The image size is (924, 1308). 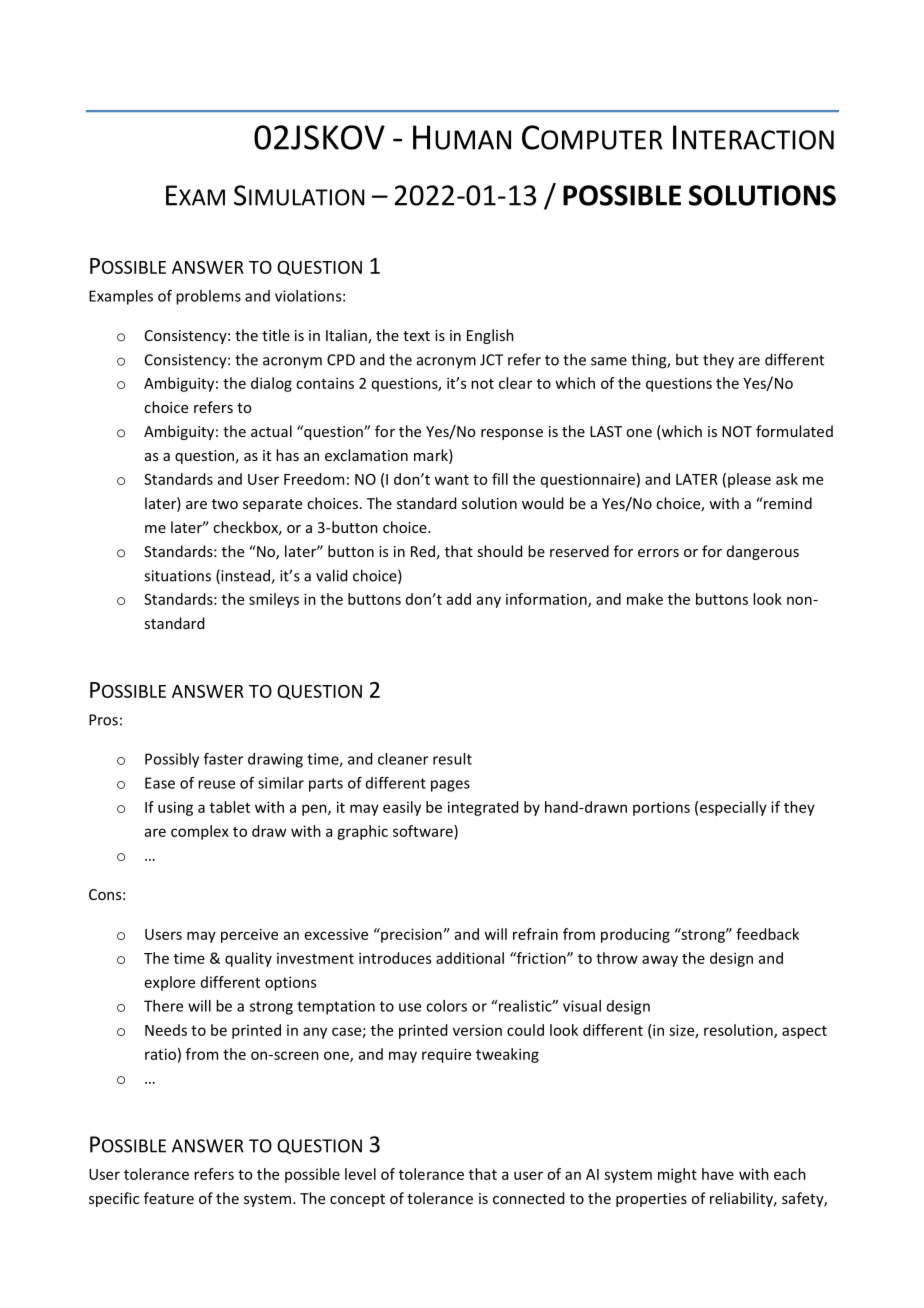 What do you see at coordinates (169, 1198) in the screenshot?
I see `feature` at bounding box center [169, 1198].
